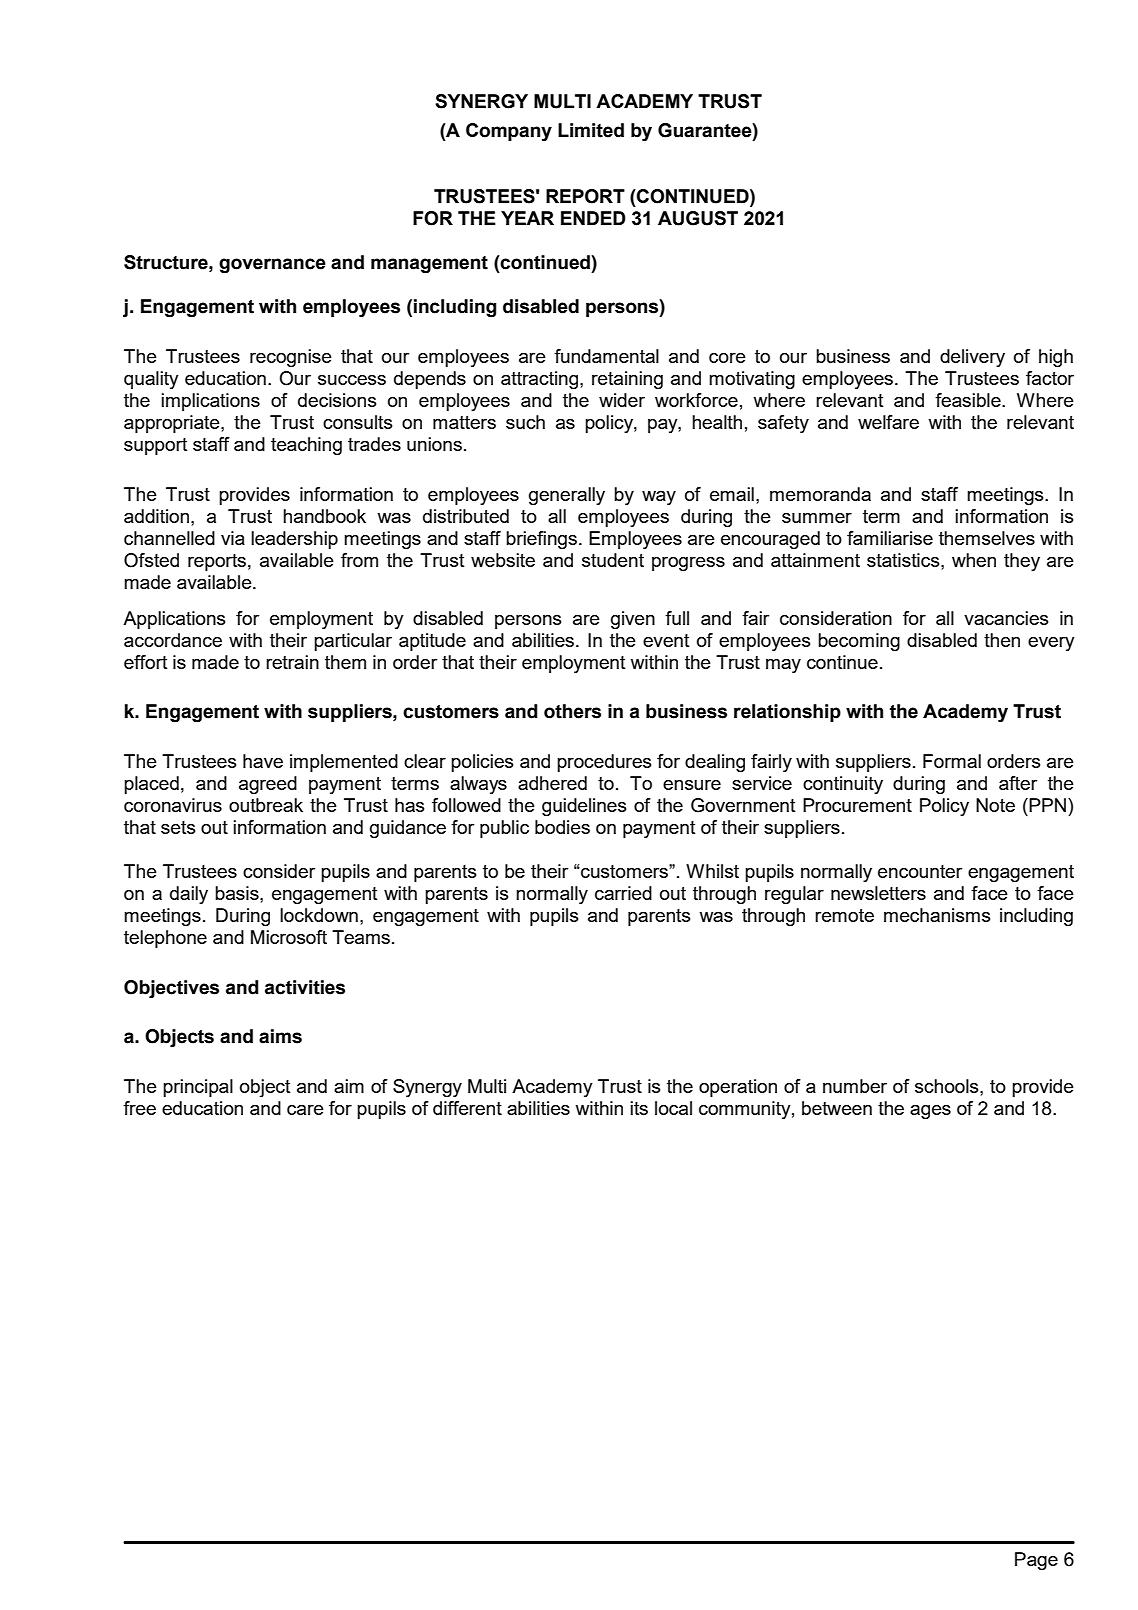  I want to click on ages, so click(930, 1112).
